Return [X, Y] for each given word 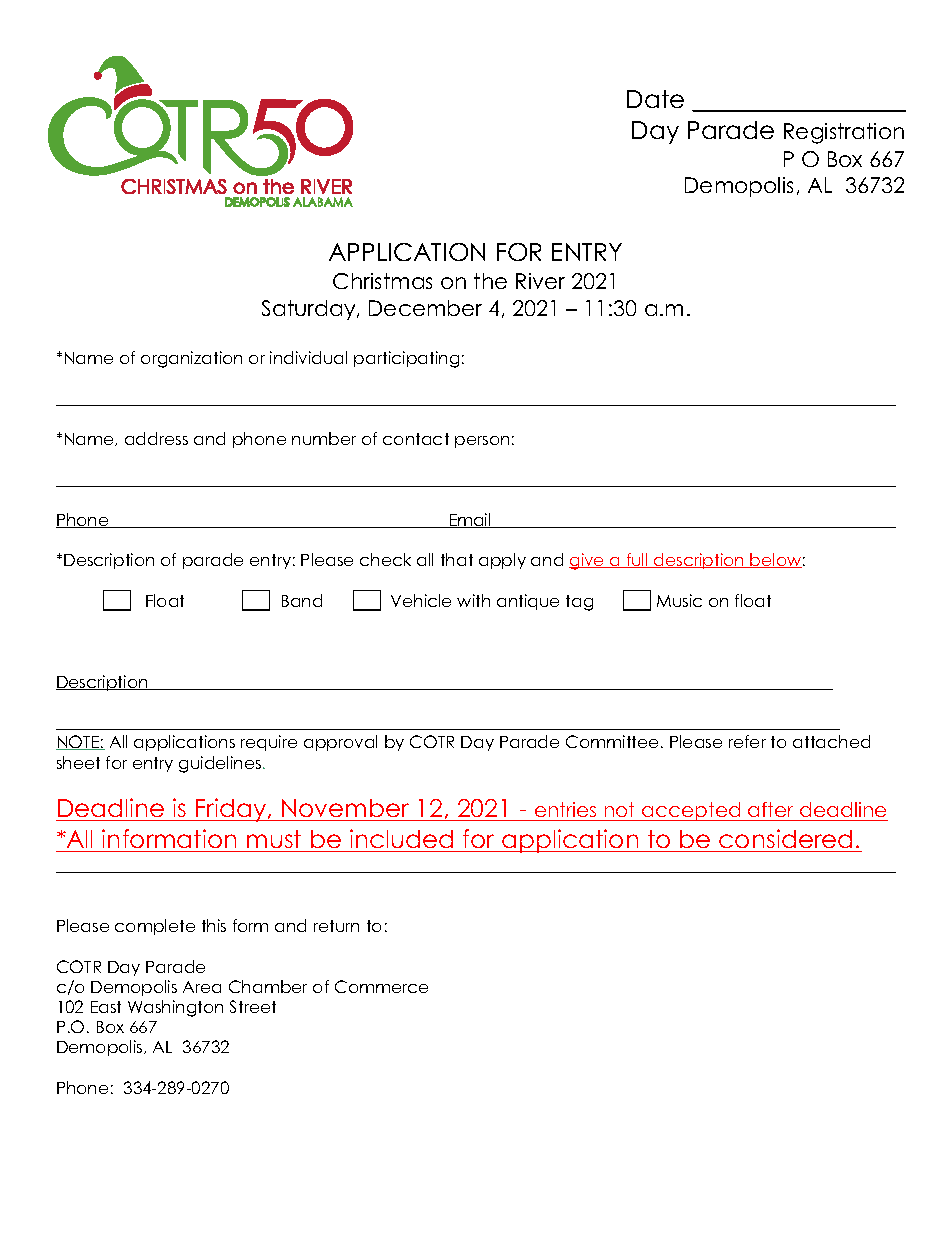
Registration [844, 133]
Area [202, 987]
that [457, 559]
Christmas [382, 281]
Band [302, 600]
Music [679, 600]
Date [655, 99]
